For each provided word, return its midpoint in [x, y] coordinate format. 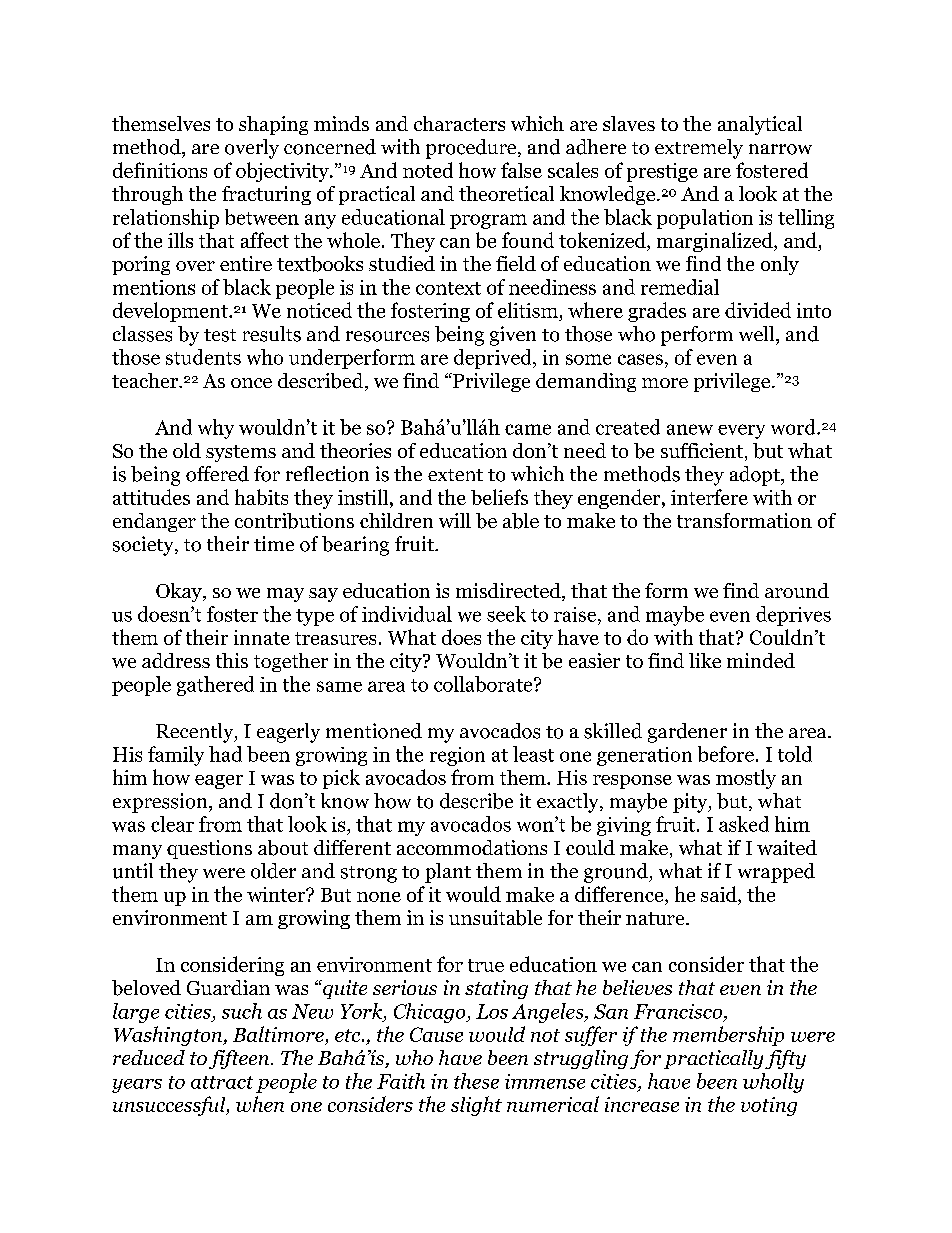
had [225, 754]
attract [222, 1082]
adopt [756, 476]
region [457, 756]
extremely [699, 149]
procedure [472, 149]
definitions [160, 170]
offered [217, 474]
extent [455, 475]
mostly [746, 779]
